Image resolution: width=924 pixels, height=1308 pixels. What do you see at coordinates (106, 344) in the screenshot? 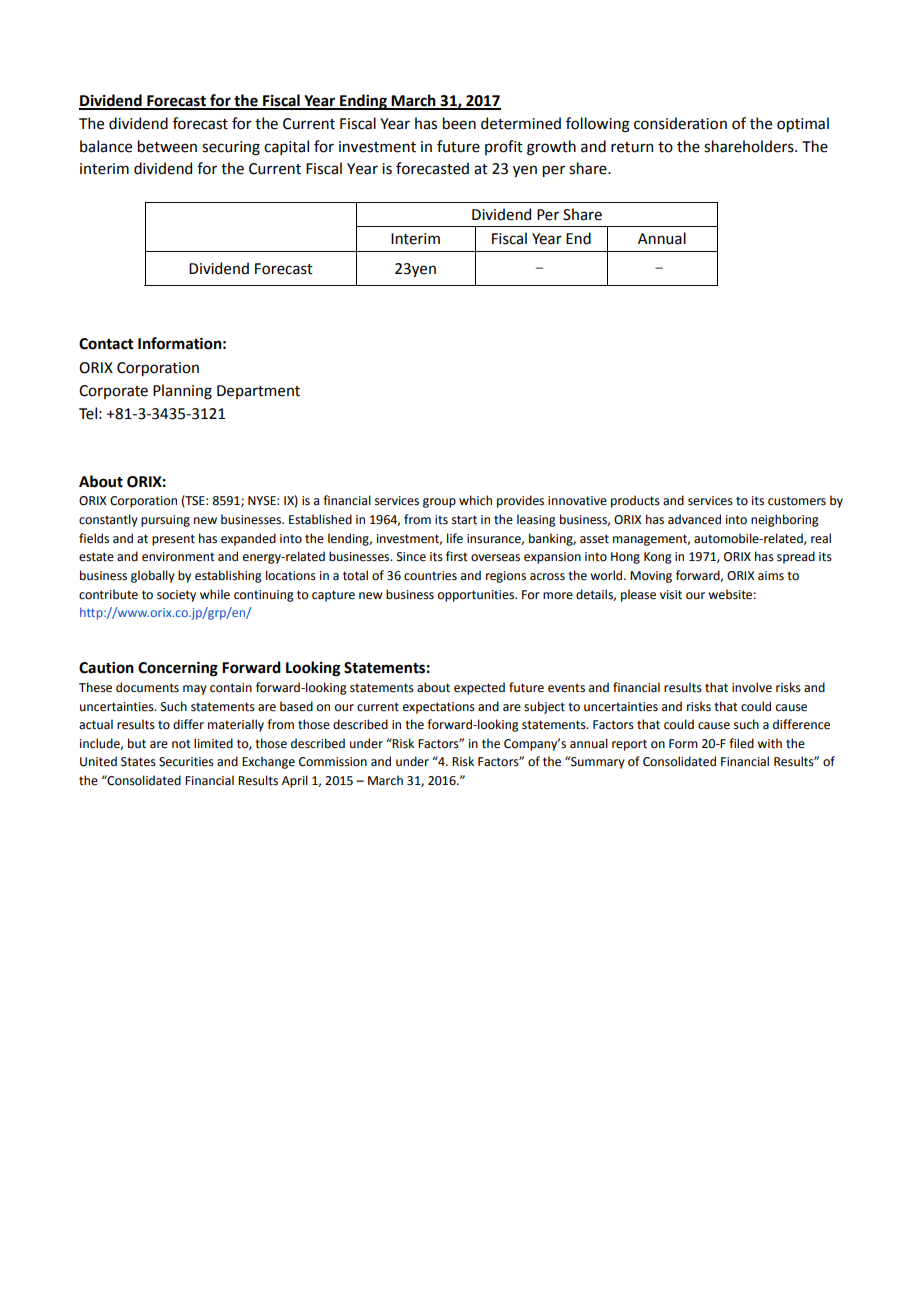
I see `Contact` at bounding box center [106, 344].
